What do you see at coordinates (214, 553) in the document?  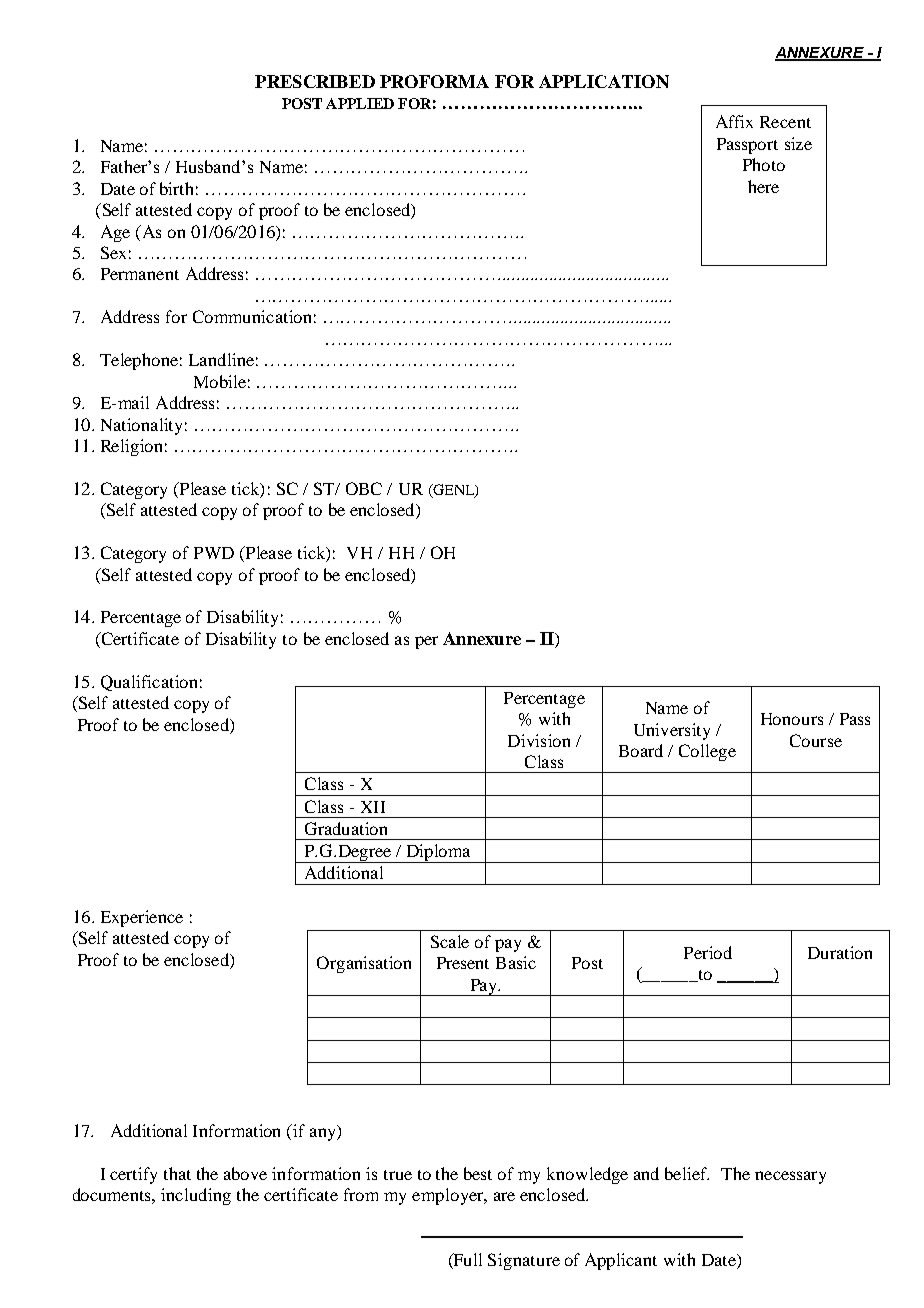 I see `PWD` at bounding box center [214, 553].
